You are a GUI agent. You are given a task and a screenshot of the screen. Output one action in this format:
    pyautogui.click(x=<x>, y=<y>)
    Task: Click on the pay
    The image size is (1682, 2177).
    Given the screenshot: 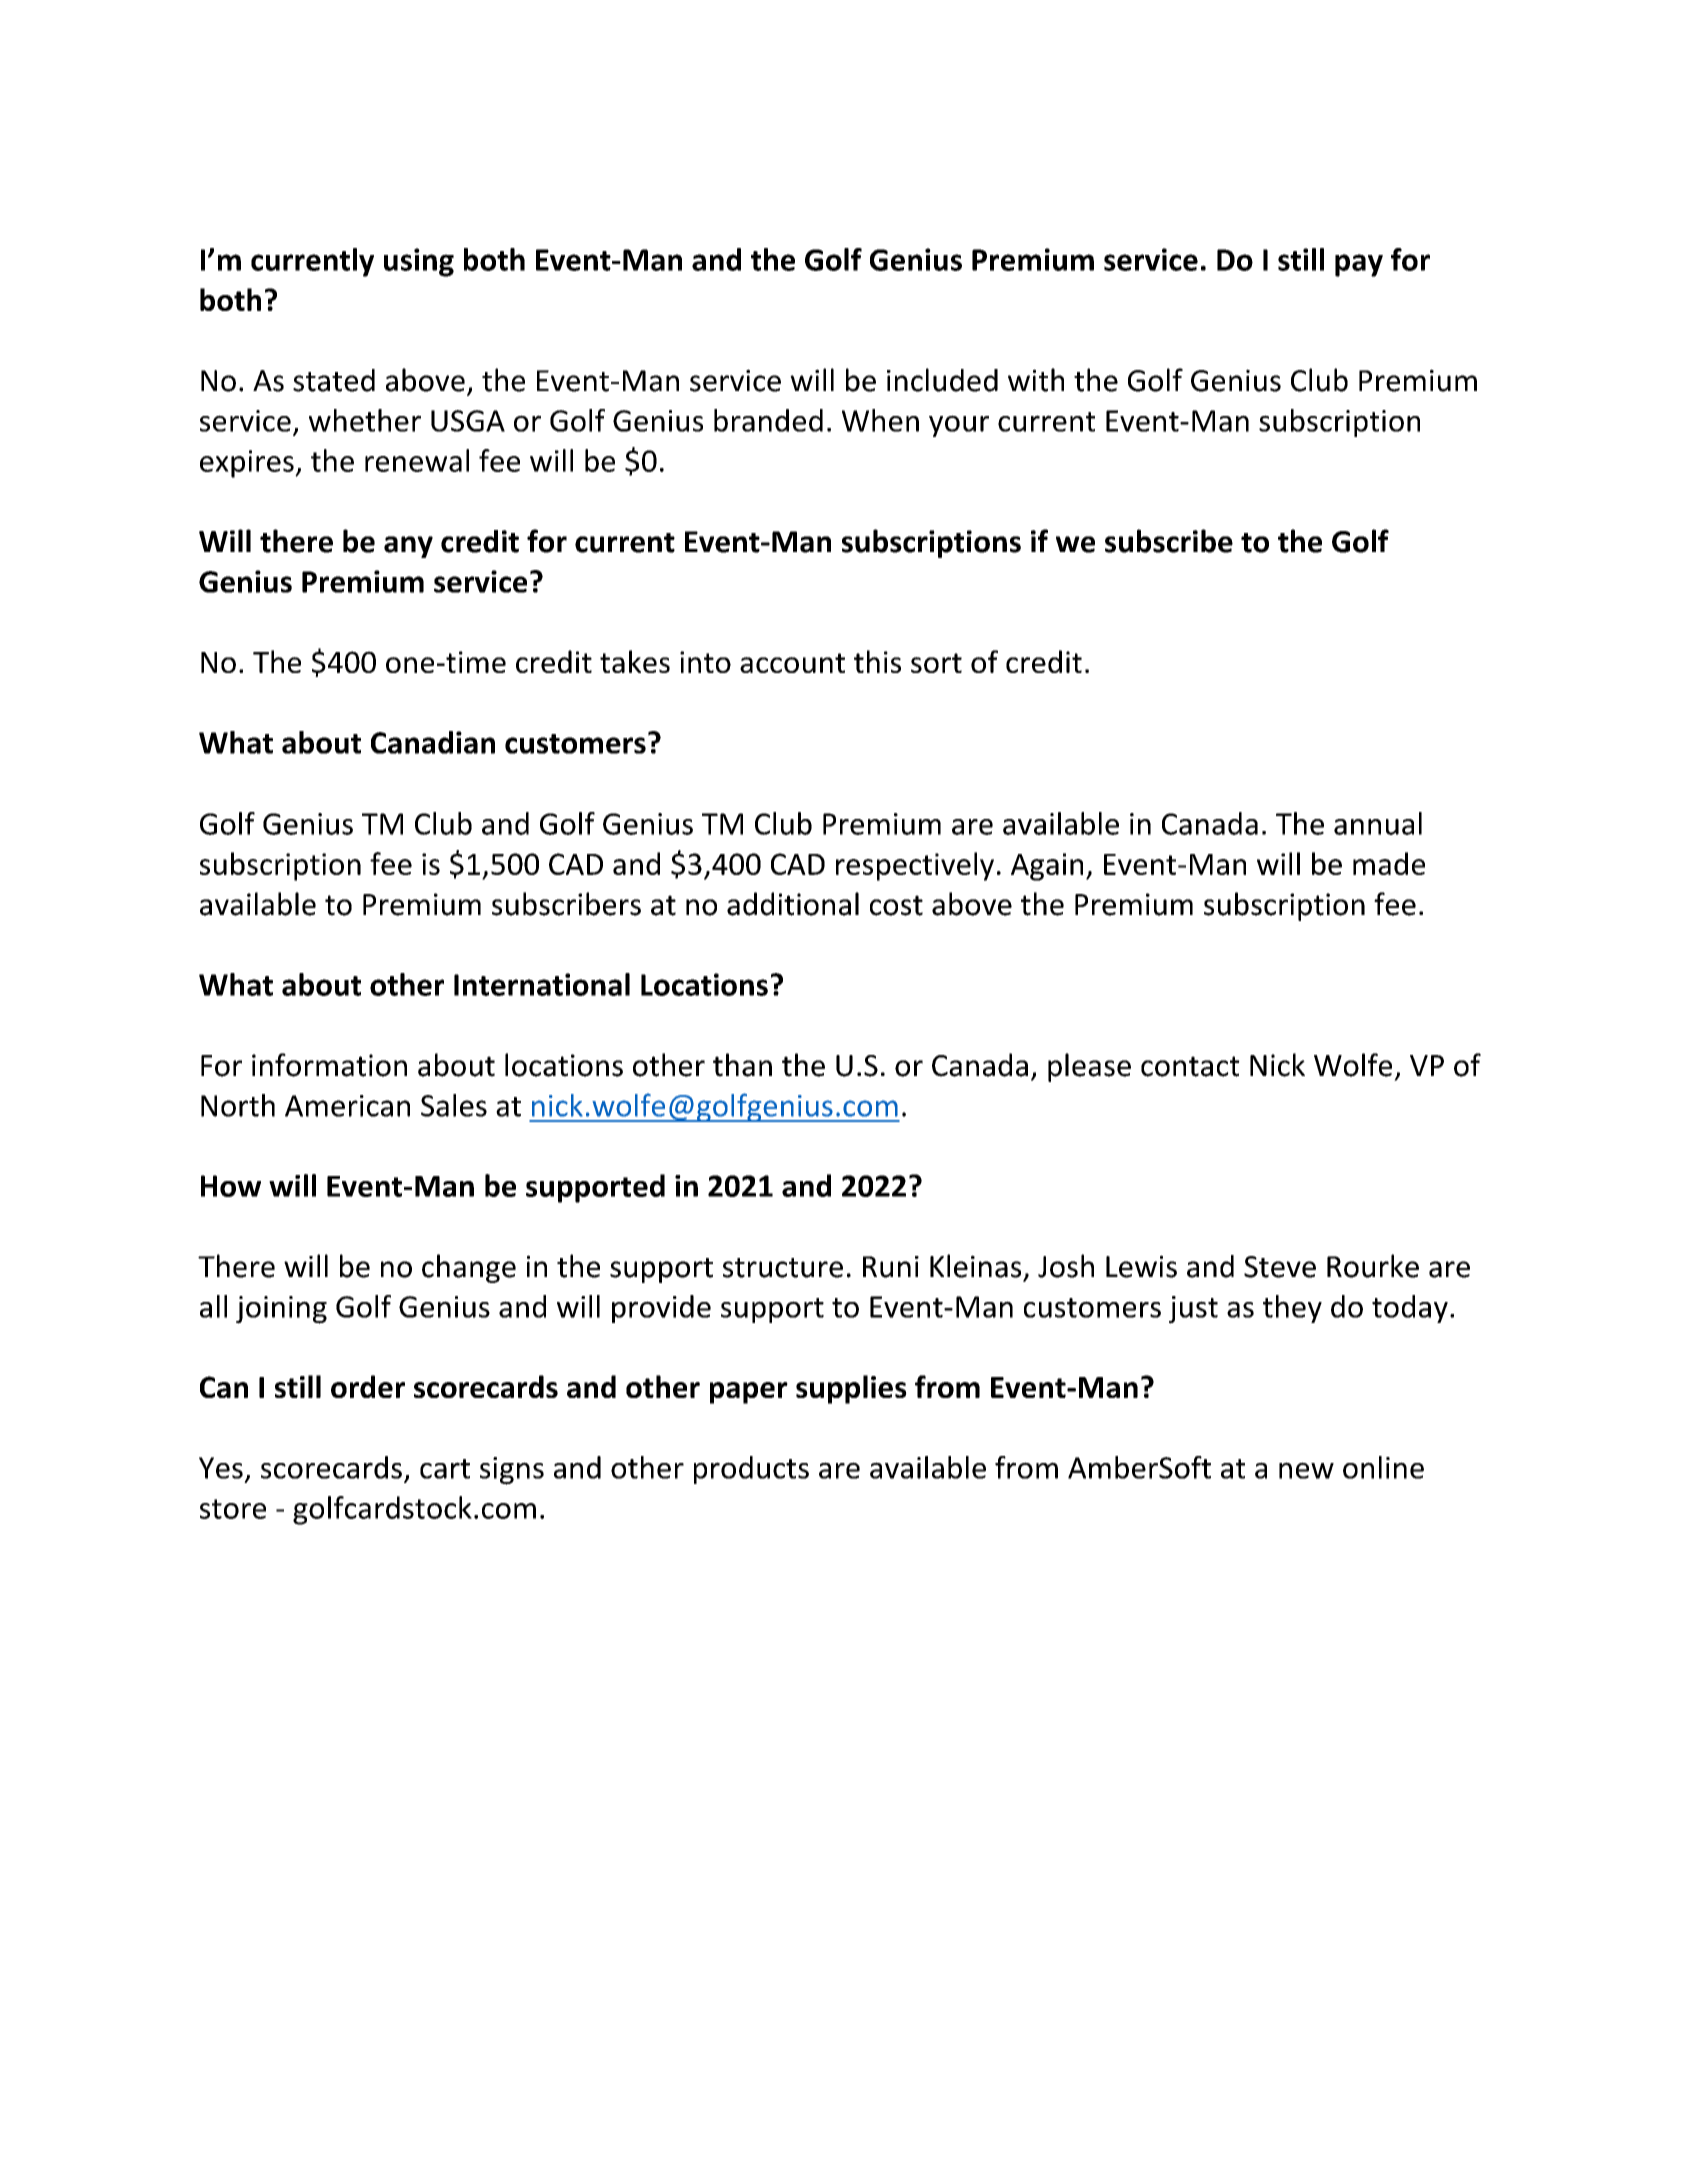 What is the action you would take?
    pyautogui.click(x=1359, y=265)
